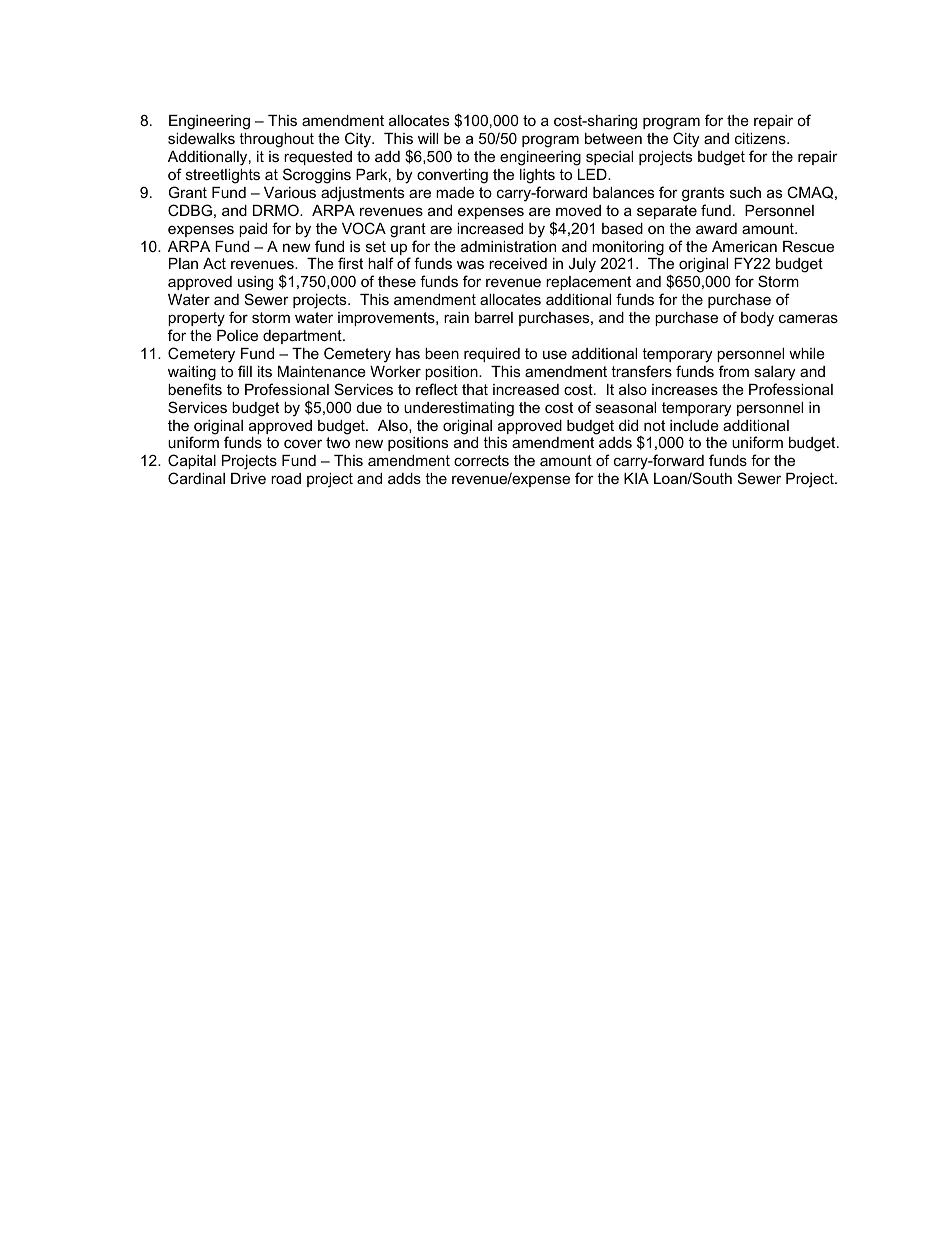  Describe the element at coordinates (761, 138) in the page. I see `citizens` at that location.
